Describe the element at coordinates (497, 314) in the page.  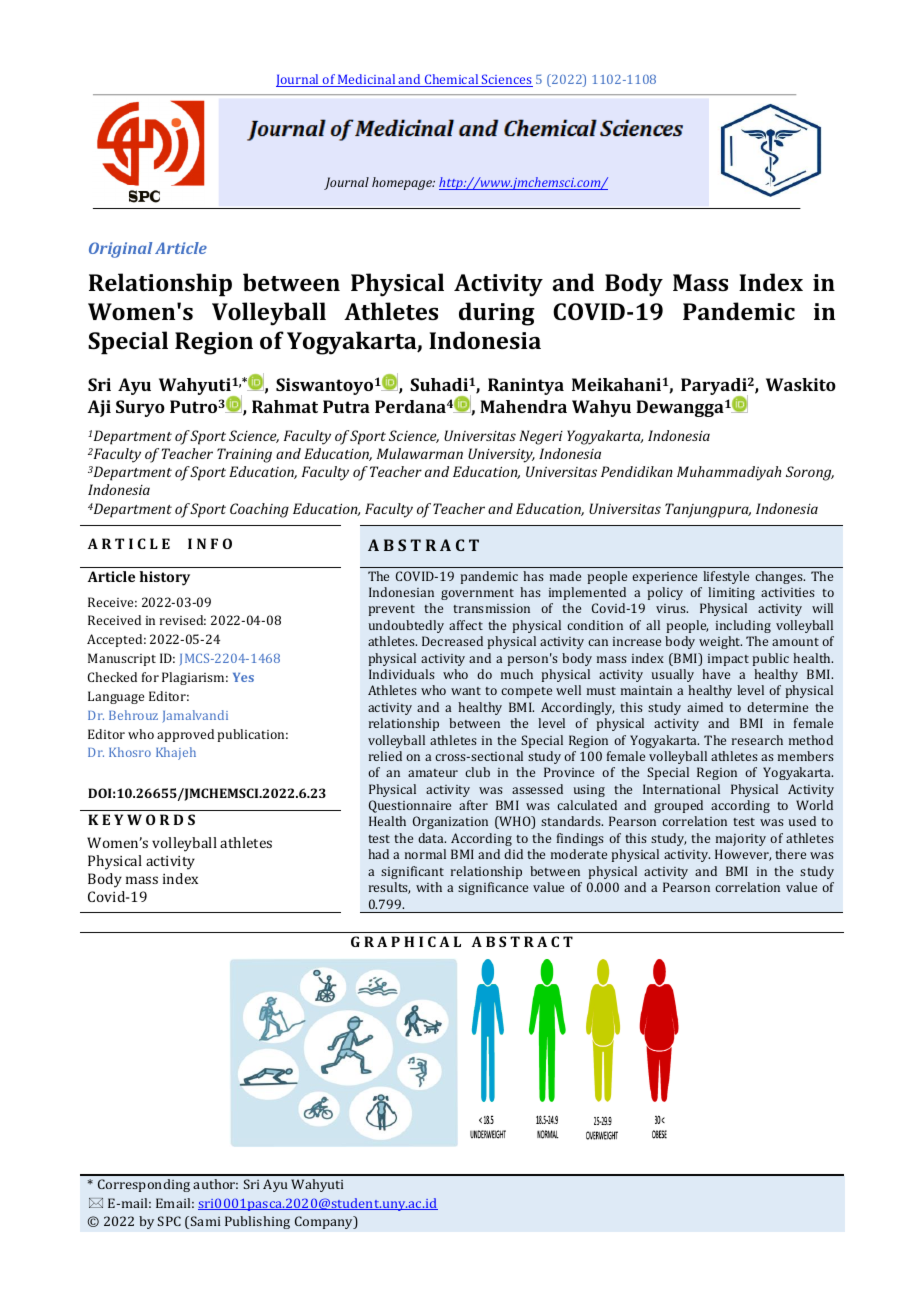
I see `during` at that location.
